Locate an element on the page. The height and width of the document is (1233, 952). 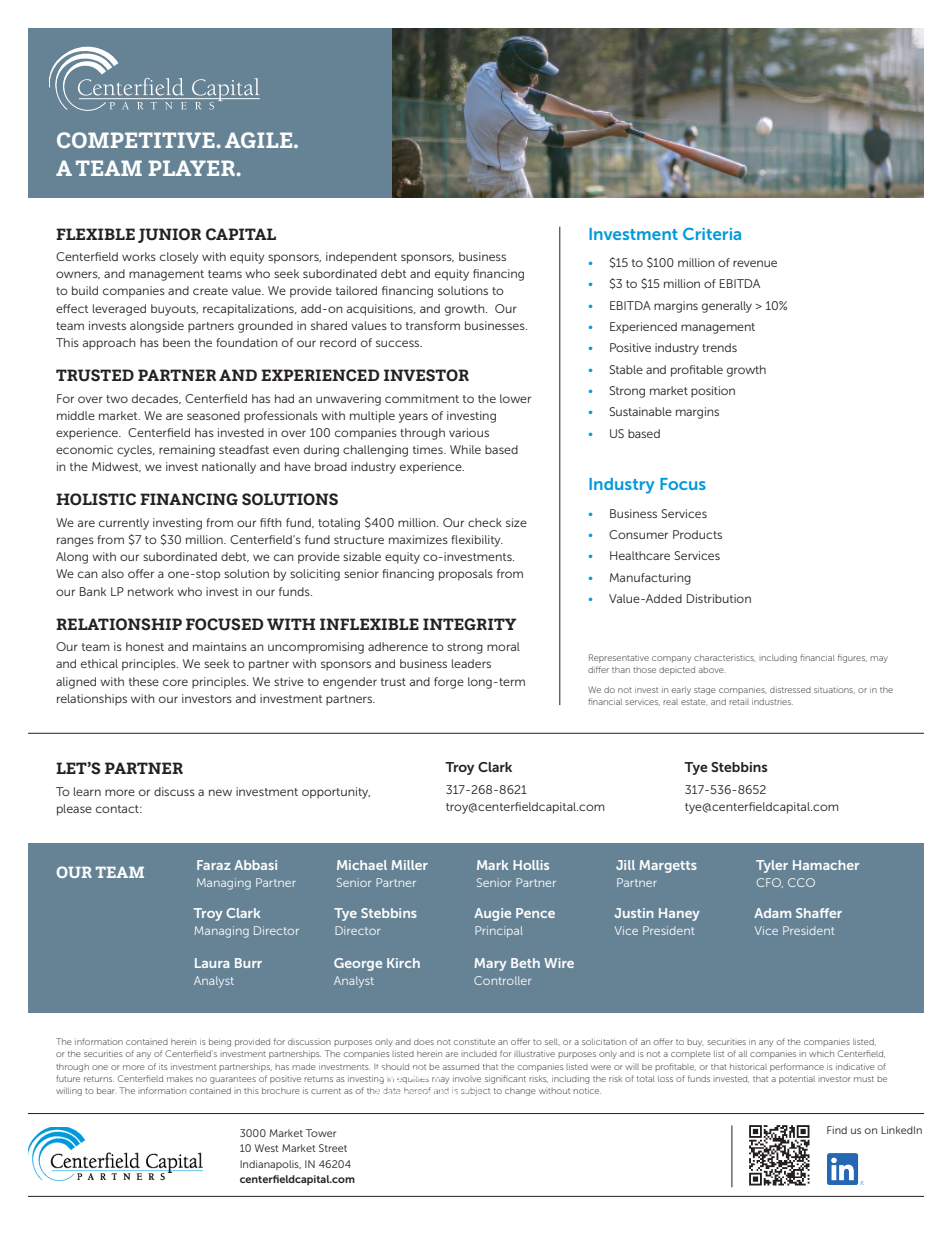
Criteria is located at coordinates (712, 234).
